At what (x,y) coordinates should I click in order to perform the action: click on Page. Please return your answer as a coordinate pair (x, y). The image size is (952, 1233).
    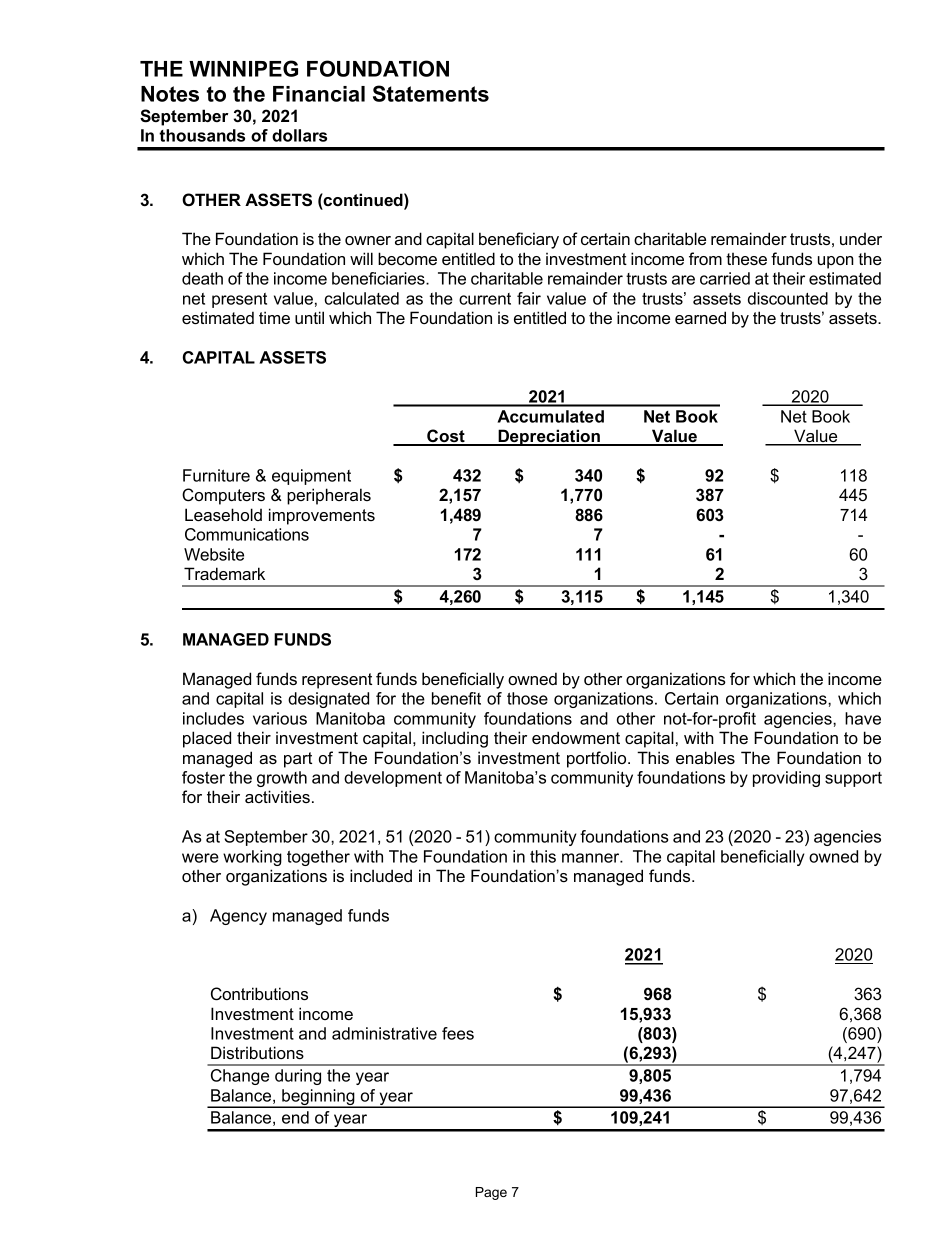
    Looking at the image, I should click on (491, 1193).
